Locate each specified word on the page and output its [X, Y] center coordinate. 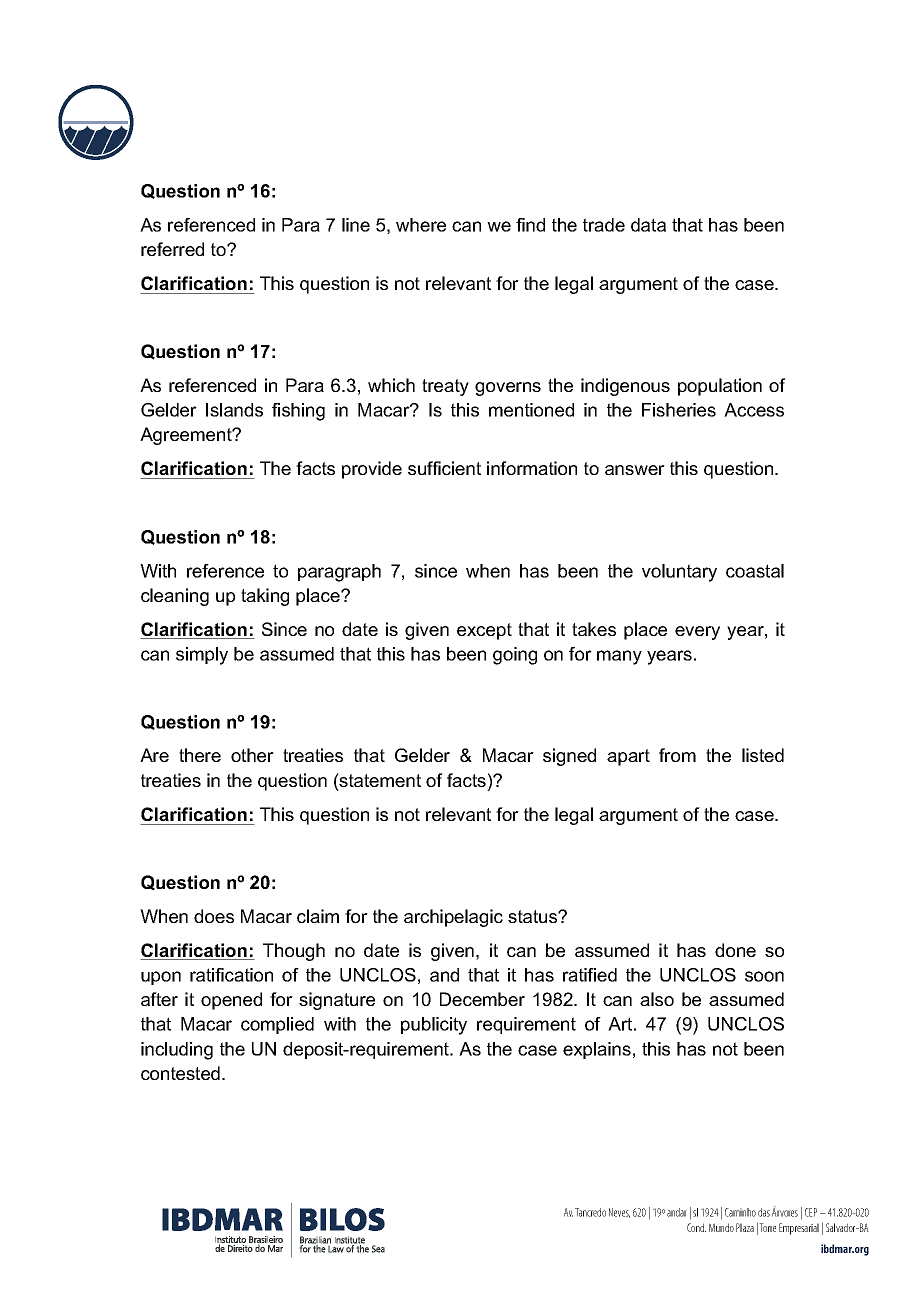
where [421, 225]
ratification [231, 975]
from [677, 755]
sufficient [444, 468]
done [735, 950]
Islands [234, 410]
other [252, 755]
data [648, 225]
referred [172, 249]
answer [635, 470]
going [515, 656]
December [482, 999]
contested [180, 1073]
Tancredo [590, 1212]
